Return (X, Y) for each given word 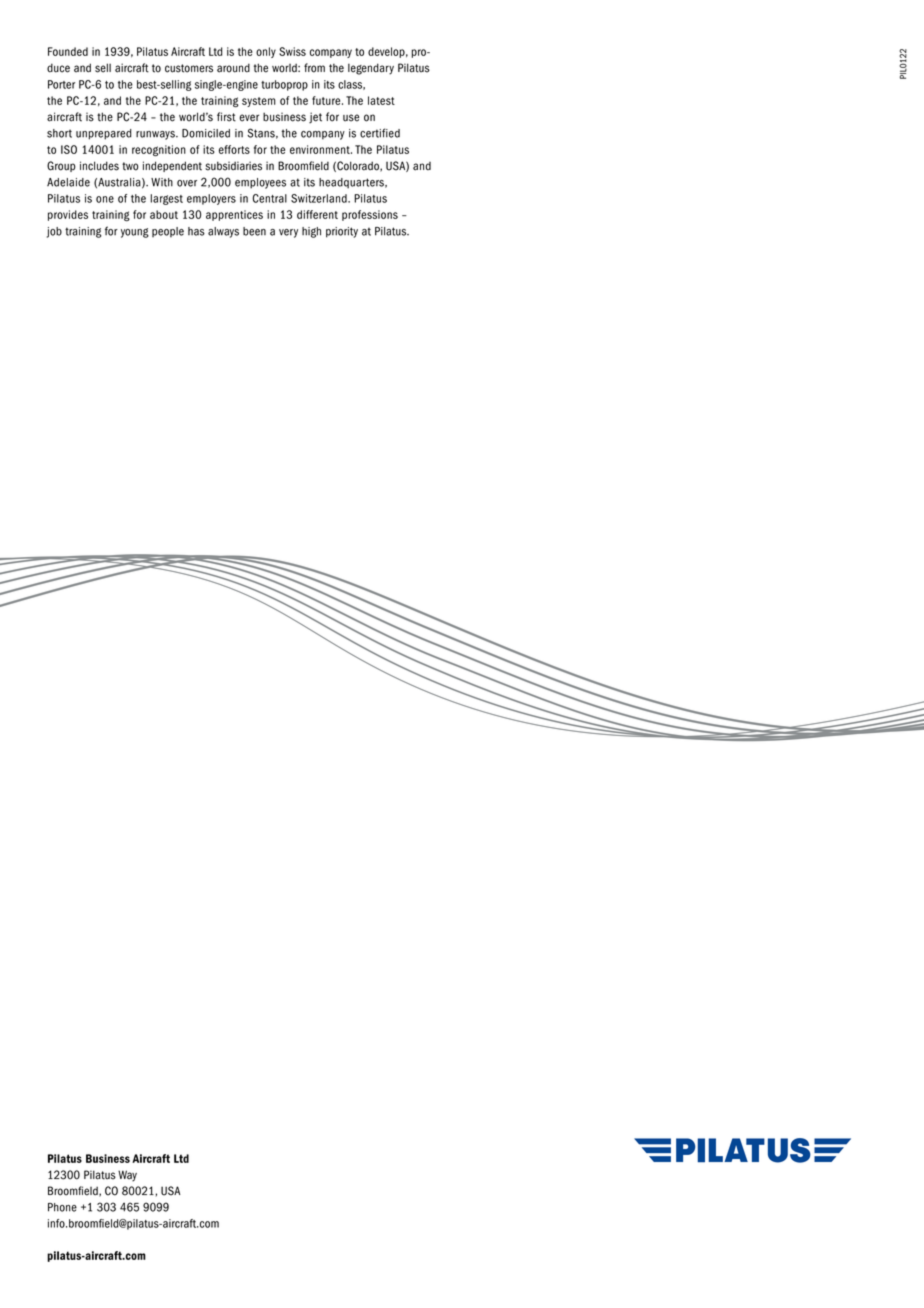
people (168, 232)
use (351, 118)
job (54, 232)
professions (370, 215)
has (196, 231)
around (233, 68)
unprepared (104, 134)
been (254, 231)
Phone (62, 1207)
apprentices (234, 215)
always (223, 232)
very (288, 233)
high (311, 232)
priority (342, 232)
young (135, 233)
